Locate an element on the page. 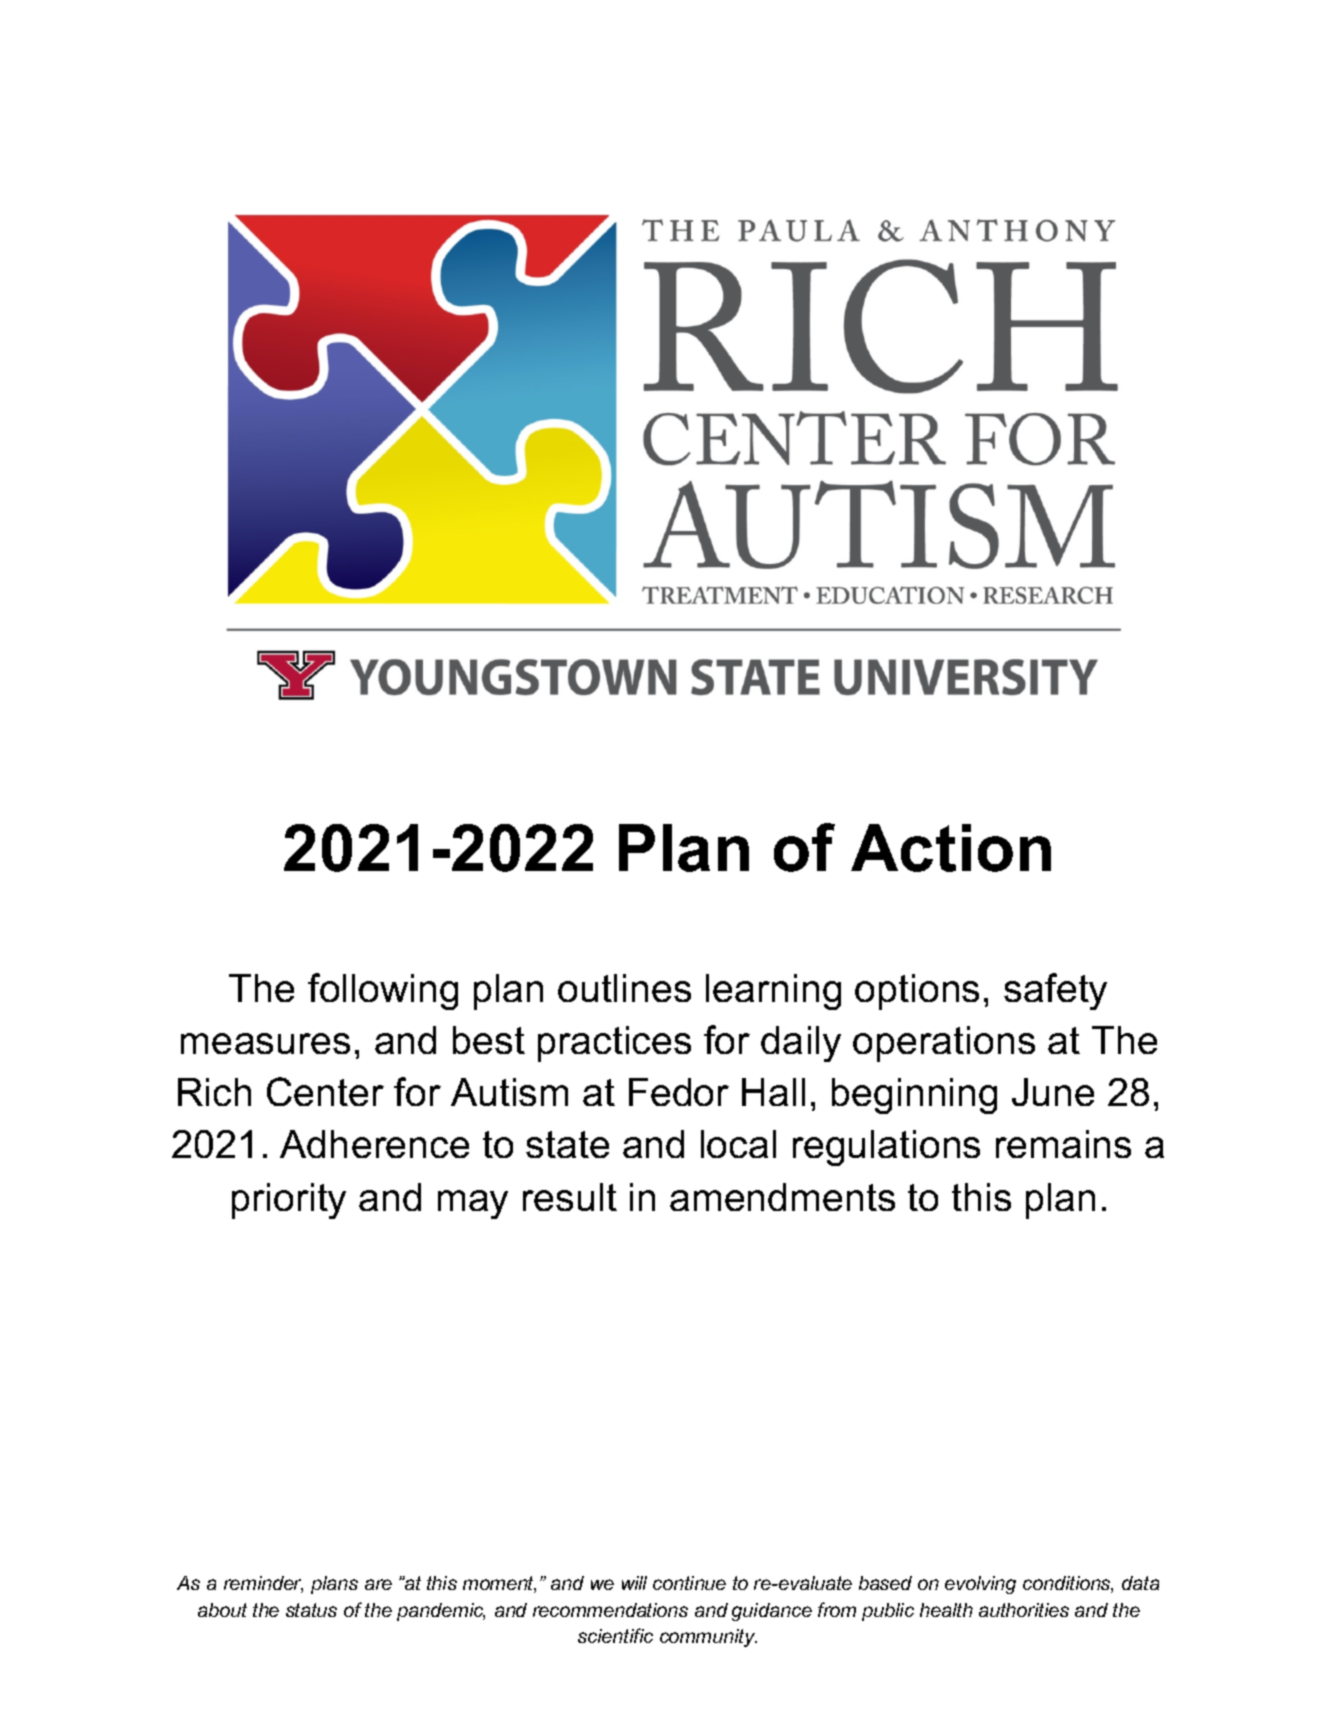 The height and width of the document is (1731, 1338). evolving is located at coordinates (980, 1585).
